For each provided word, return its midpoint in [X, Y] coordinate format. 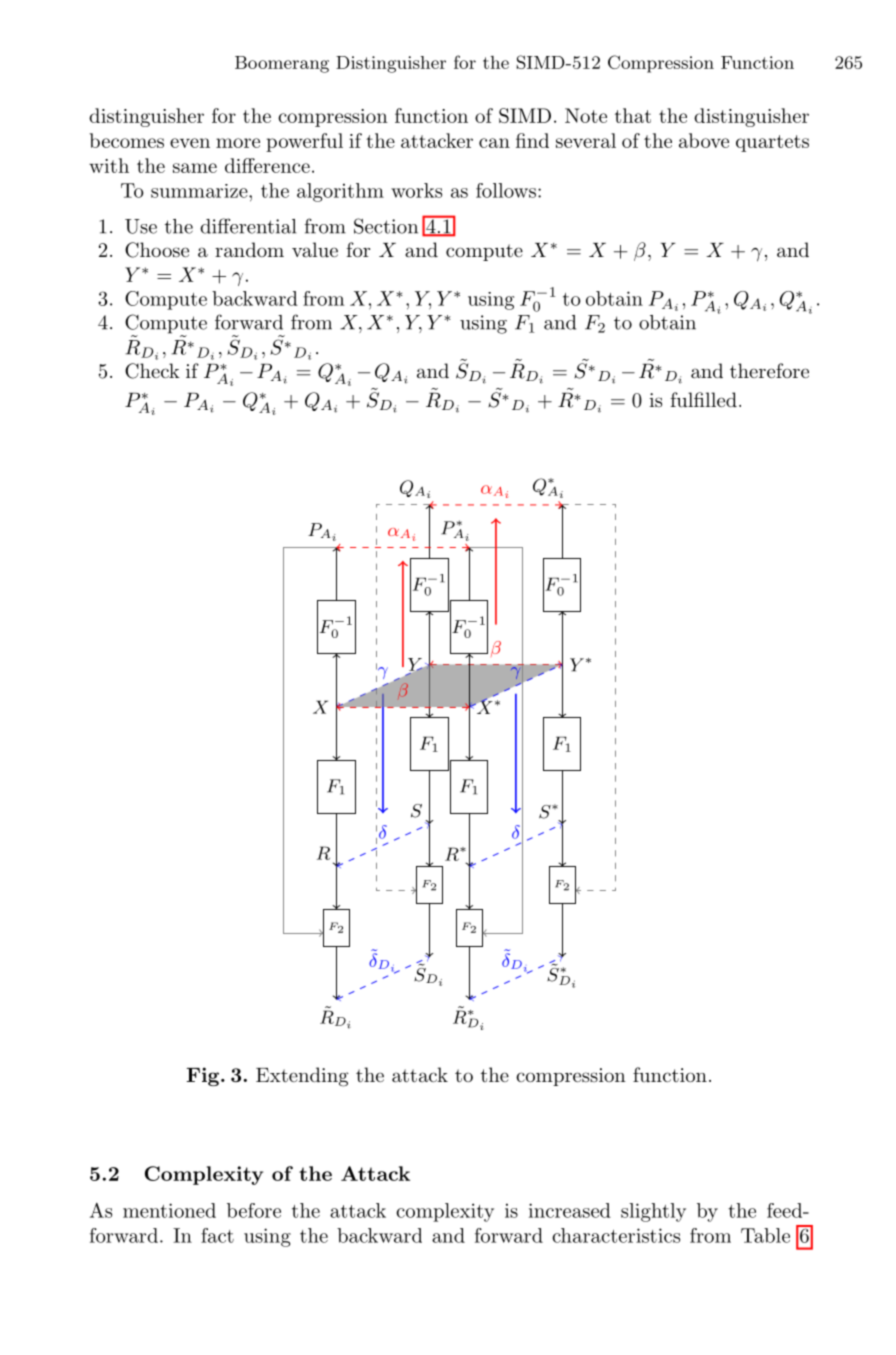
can [494, 143]
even [190, 143]
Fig [204, 1076]
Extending [302, 1077]
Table [765, 1235]
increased [570, 1210]
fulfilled [703, 400]
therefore [769, 370]
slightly [653, 1212]
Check [152, 371]
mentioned [169, 1210]
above [704, 140]
